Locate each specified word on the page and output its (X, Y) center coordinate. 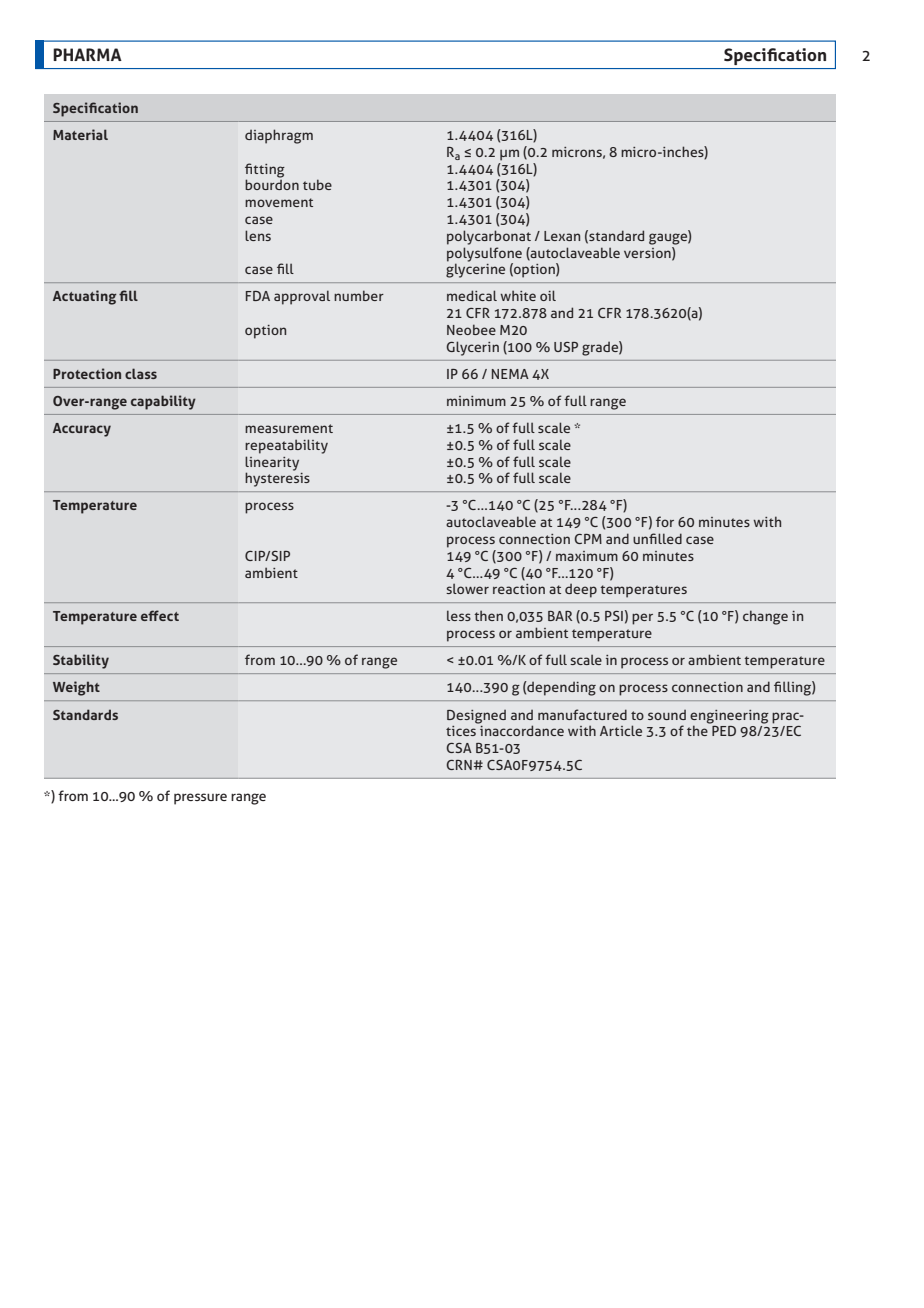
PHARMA (87, 54)
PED (723, 729)
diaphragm (279, 136)
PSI (614, 616)
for (665, 521)
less (459, 615)
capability (163, 402)
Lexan (562, 236)
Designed (476, 717)
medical (472, 295)
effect (160, 615)
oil (548, 295)
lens (258, 235)
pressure (200, 799)
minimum (476, 401)
